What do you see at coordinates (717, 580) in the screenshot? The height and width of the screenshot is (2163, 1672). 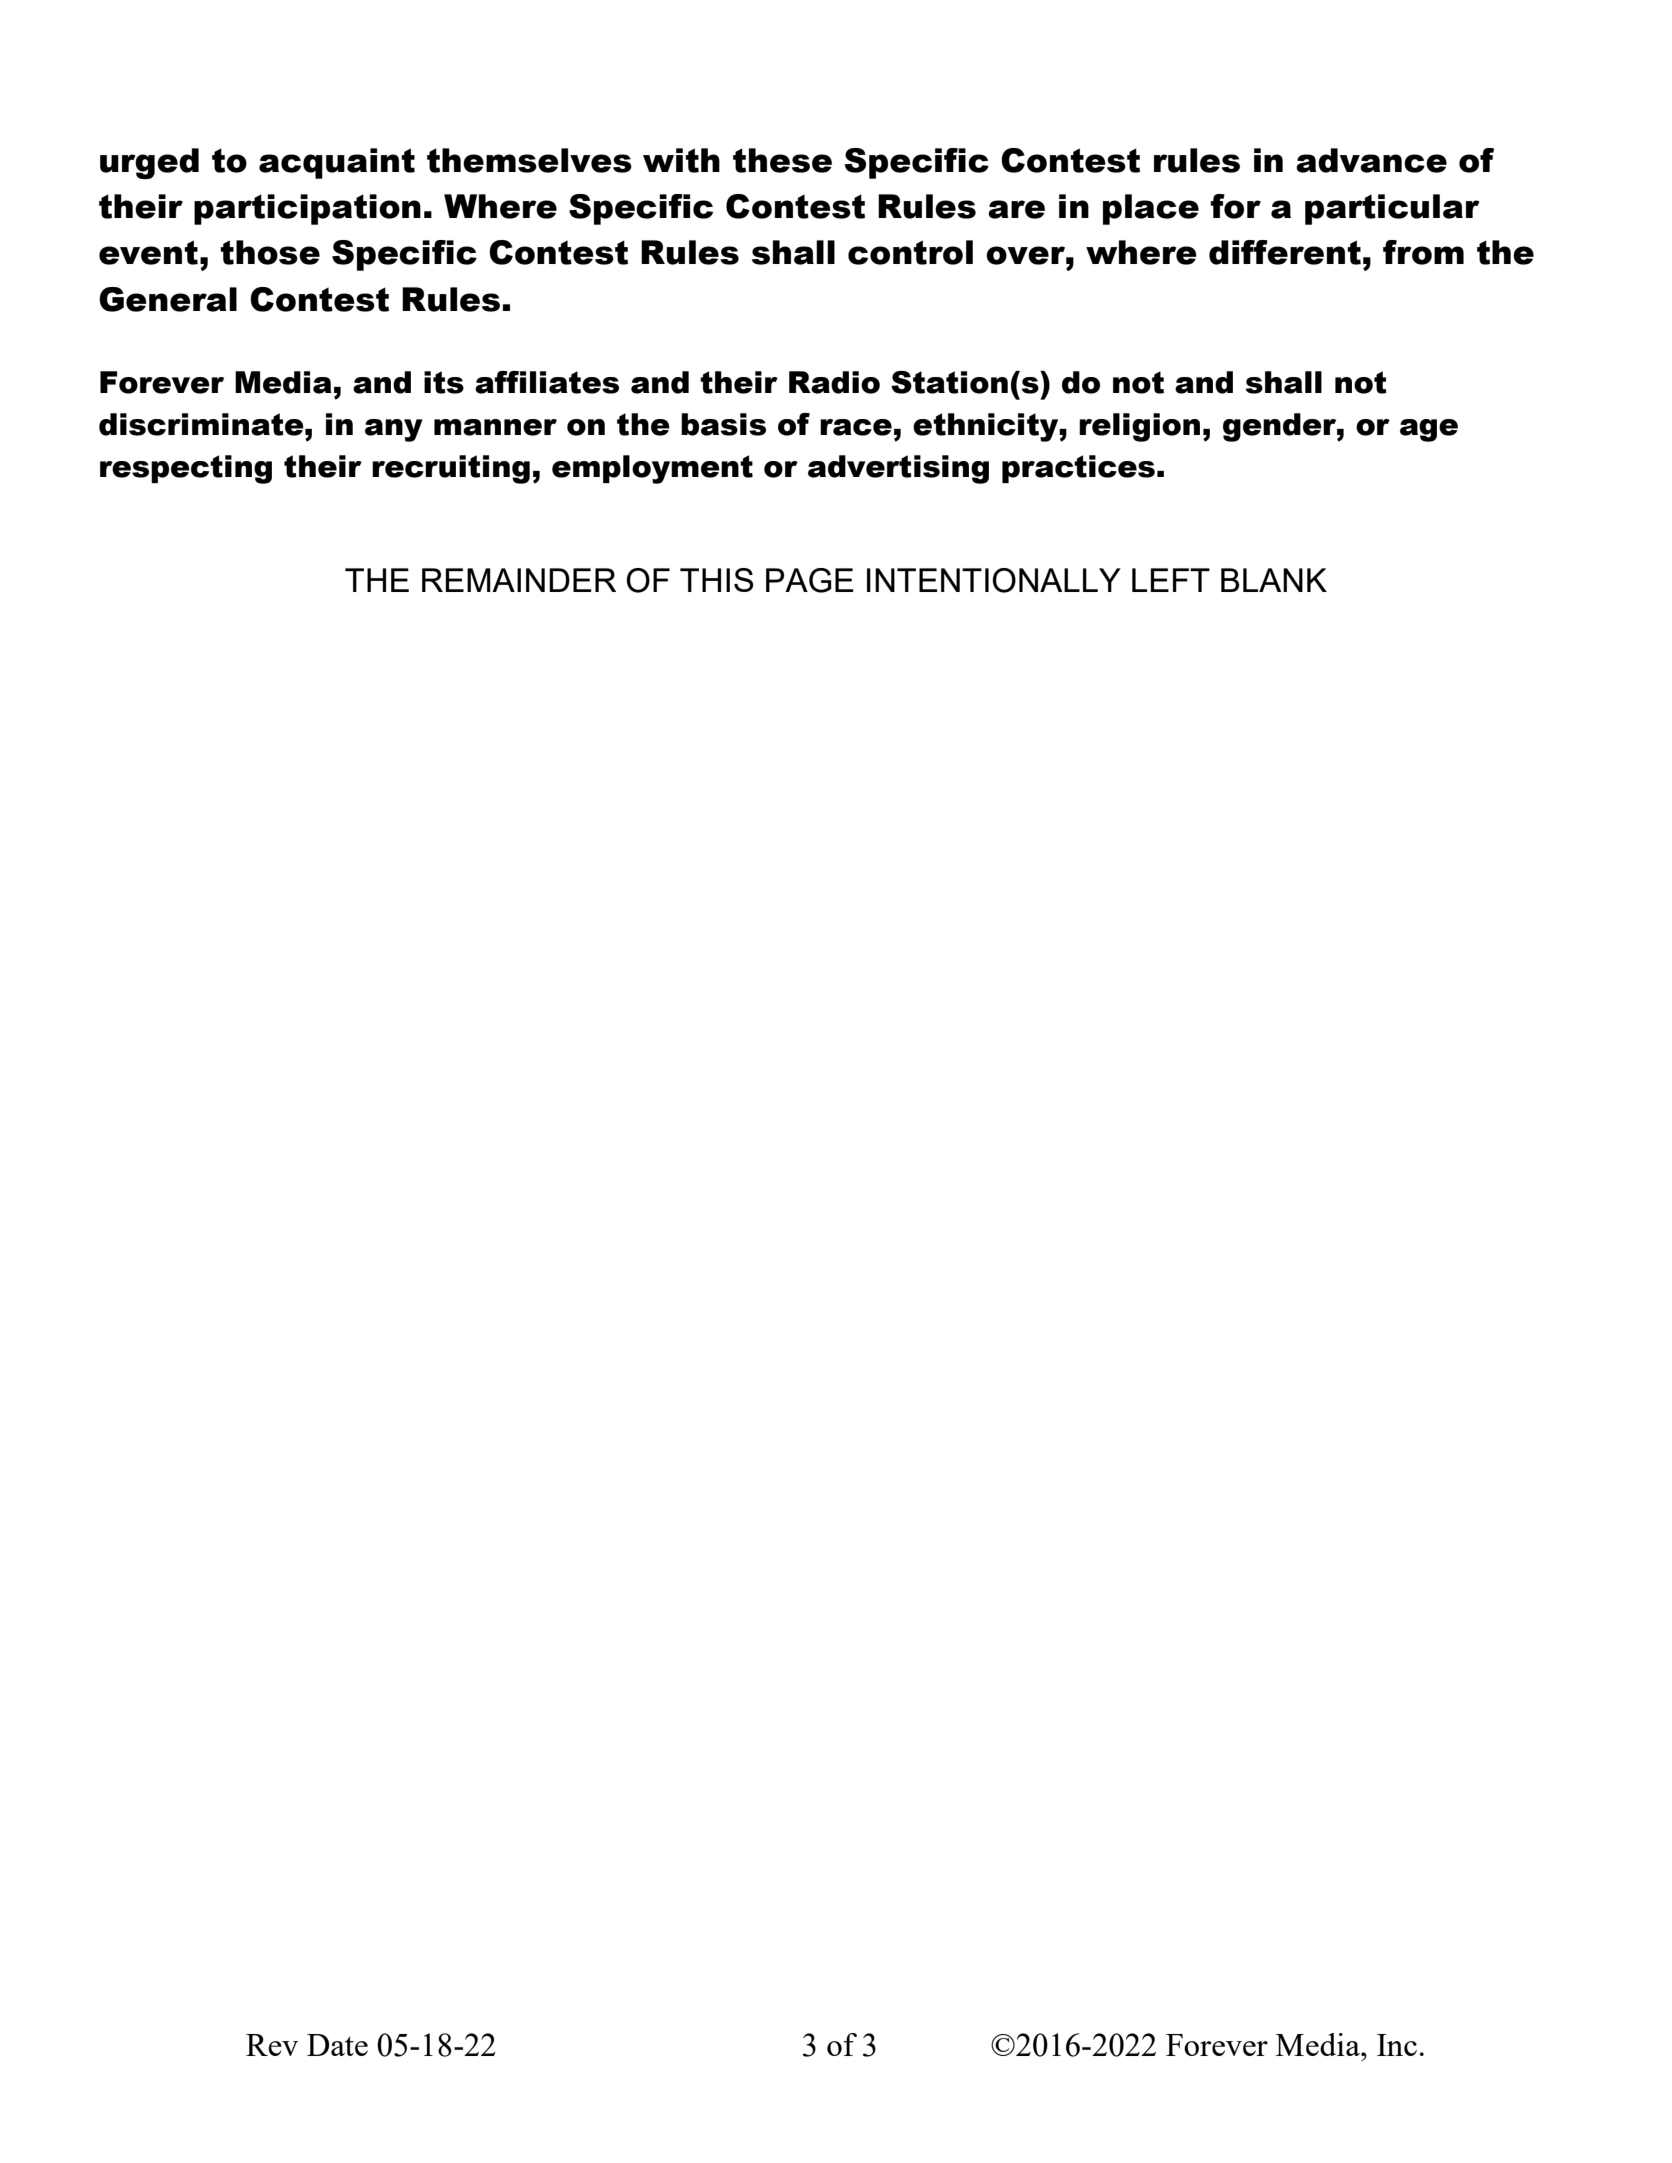 I see `THIS` at bounding box center [717, 580].
